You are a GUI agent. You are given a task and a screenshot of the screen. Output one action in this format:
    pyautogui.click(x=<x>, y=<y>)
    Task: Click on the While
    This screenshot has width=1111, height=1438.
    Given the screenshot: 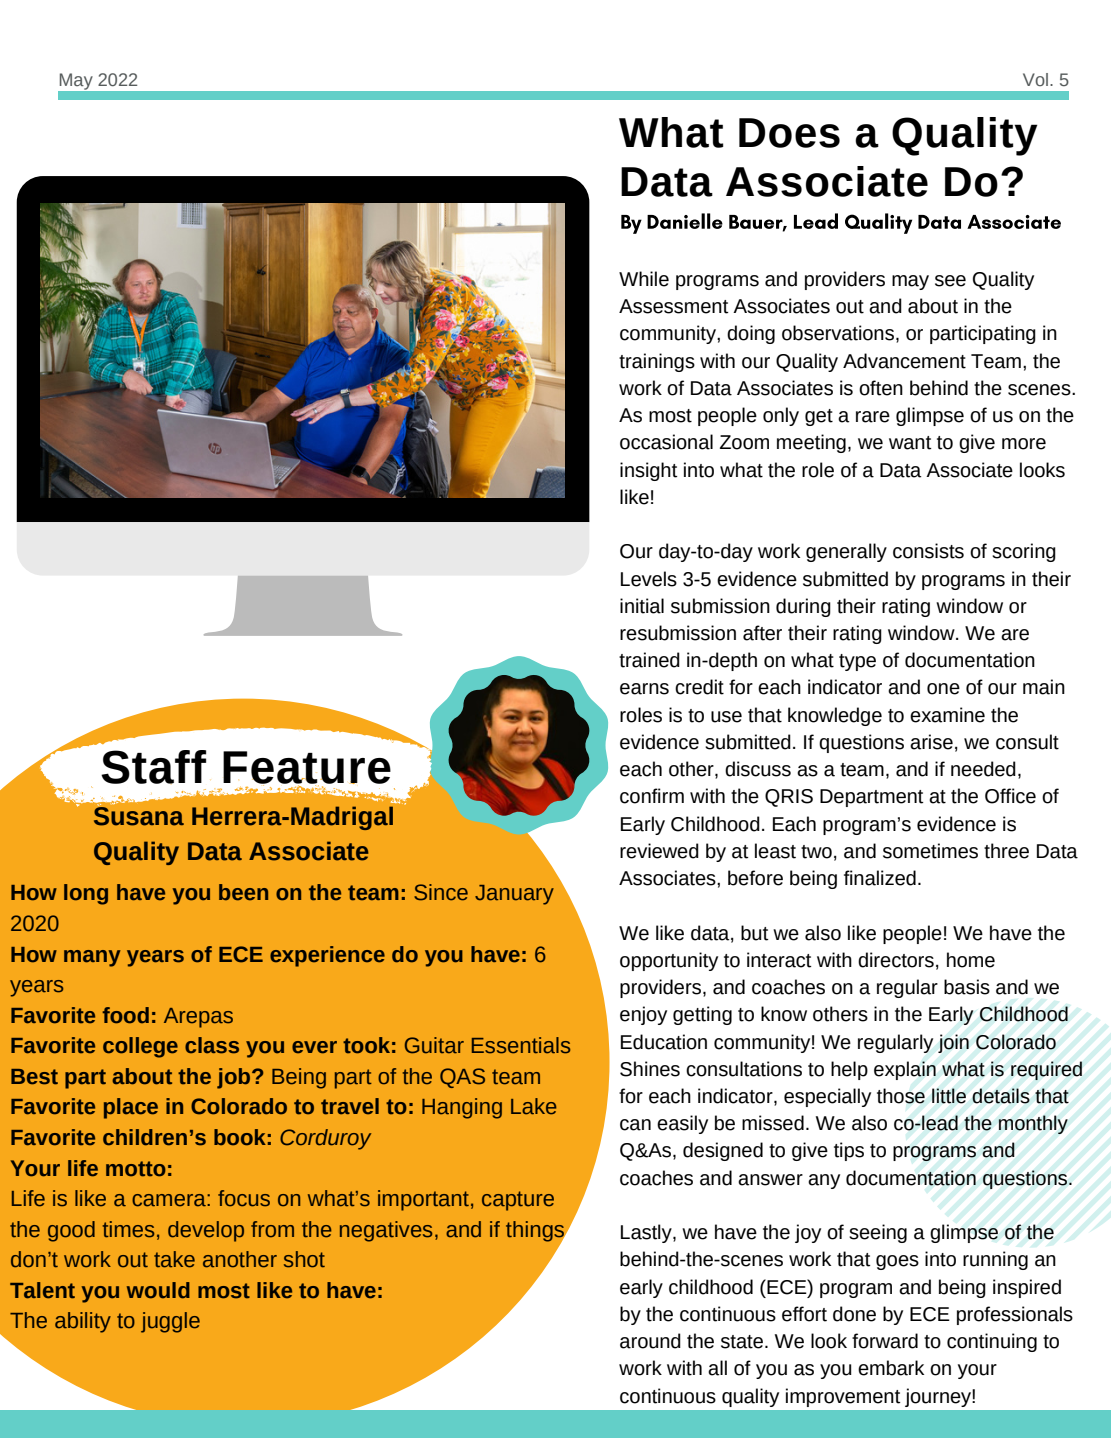 What is the action you would take?
    pyautogui.click(x=644, y=279)
